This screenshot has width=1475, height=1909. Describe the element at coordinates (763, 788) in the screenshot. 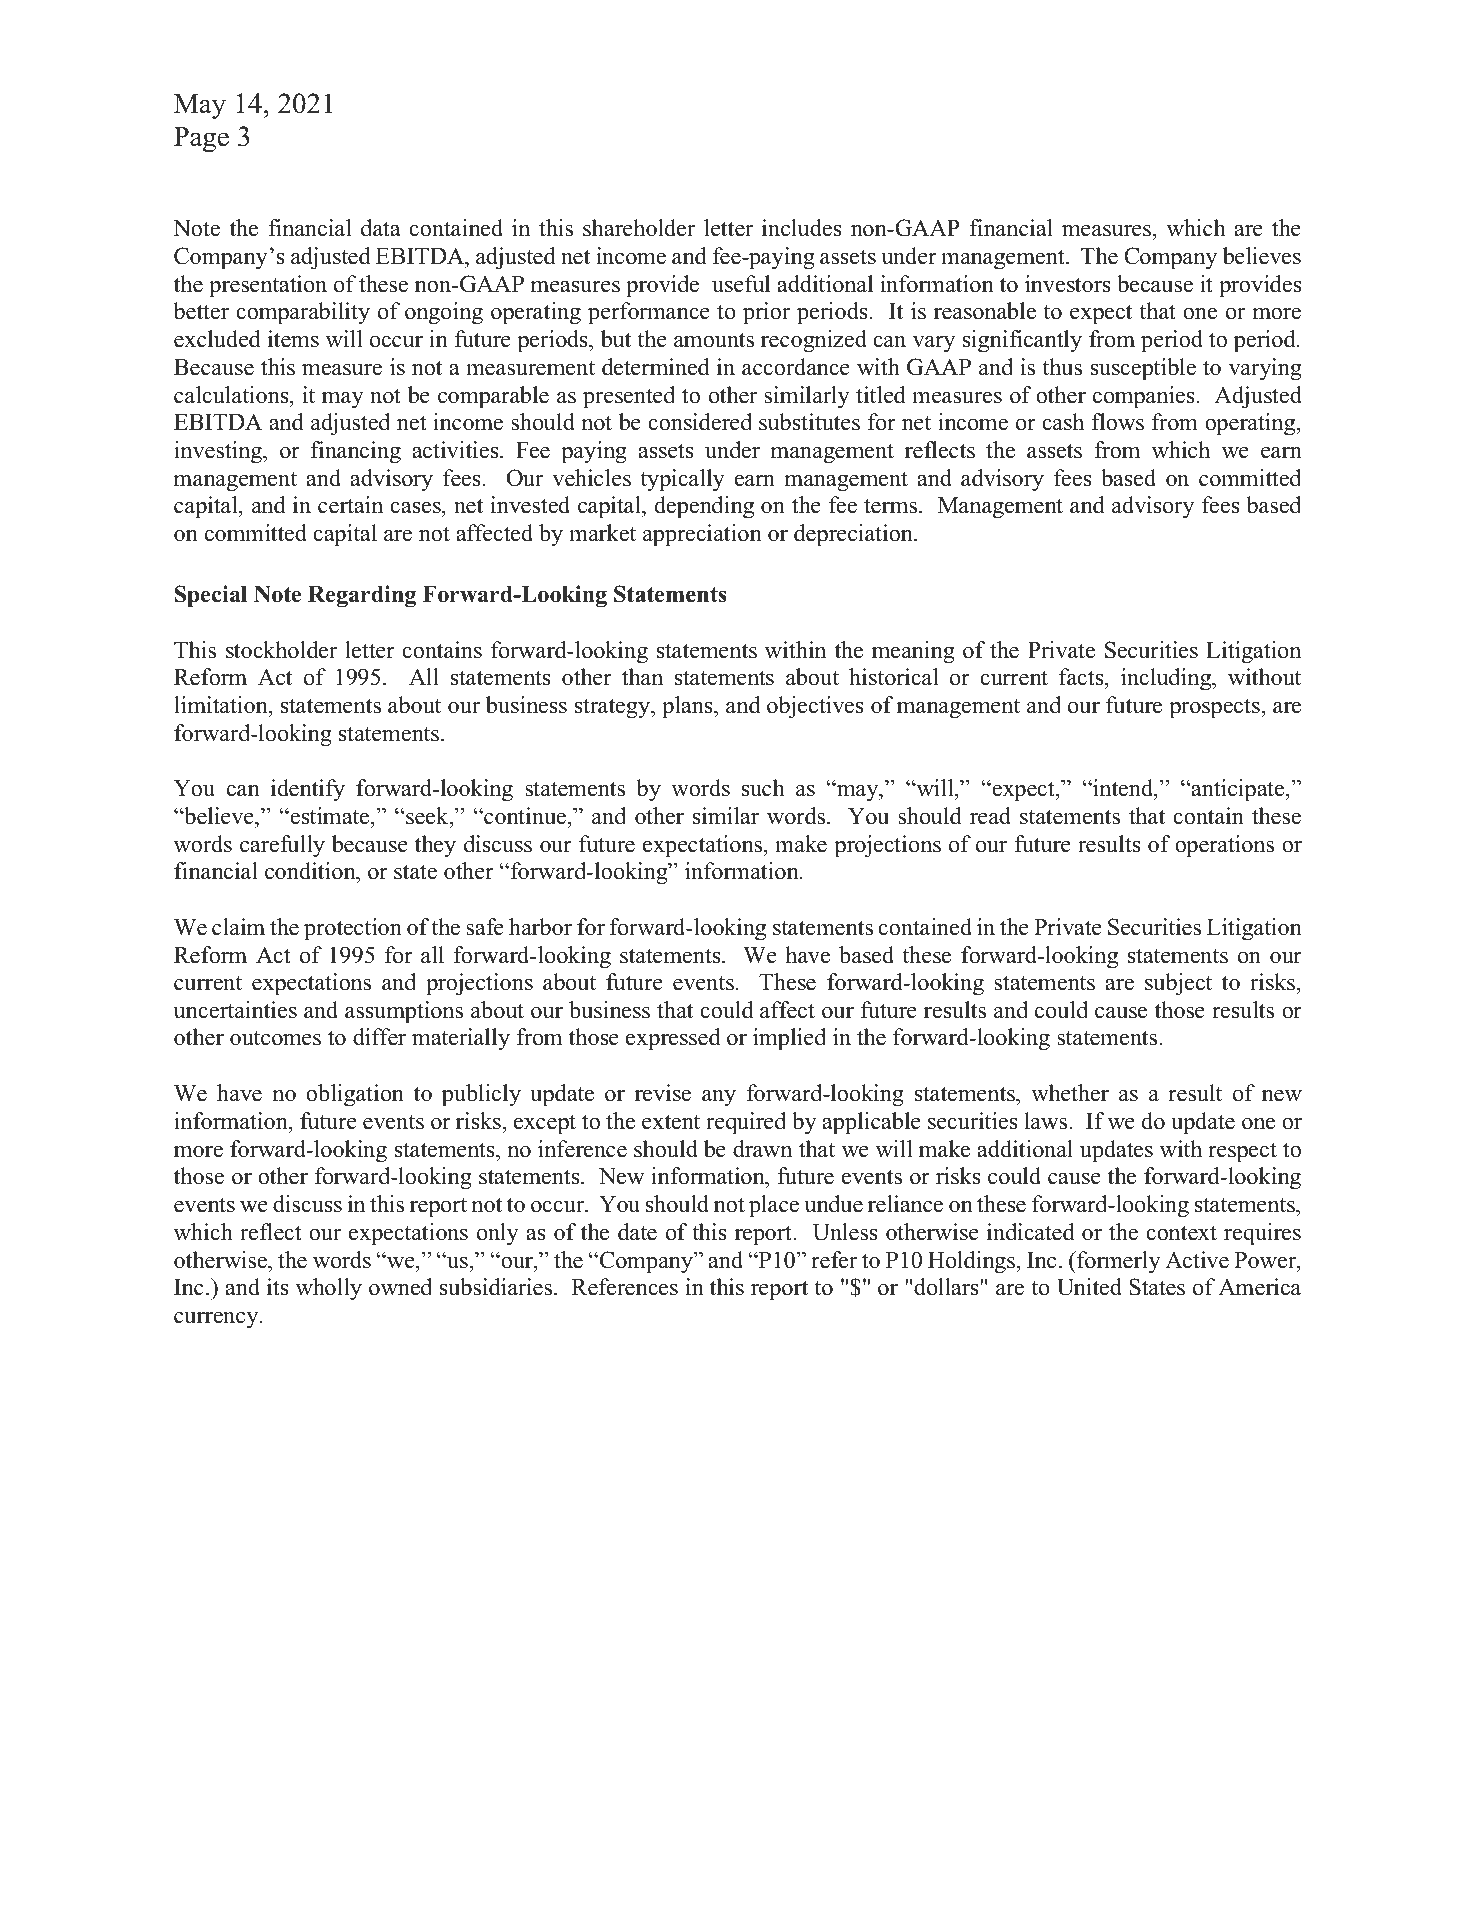

I see `such` at that location.
